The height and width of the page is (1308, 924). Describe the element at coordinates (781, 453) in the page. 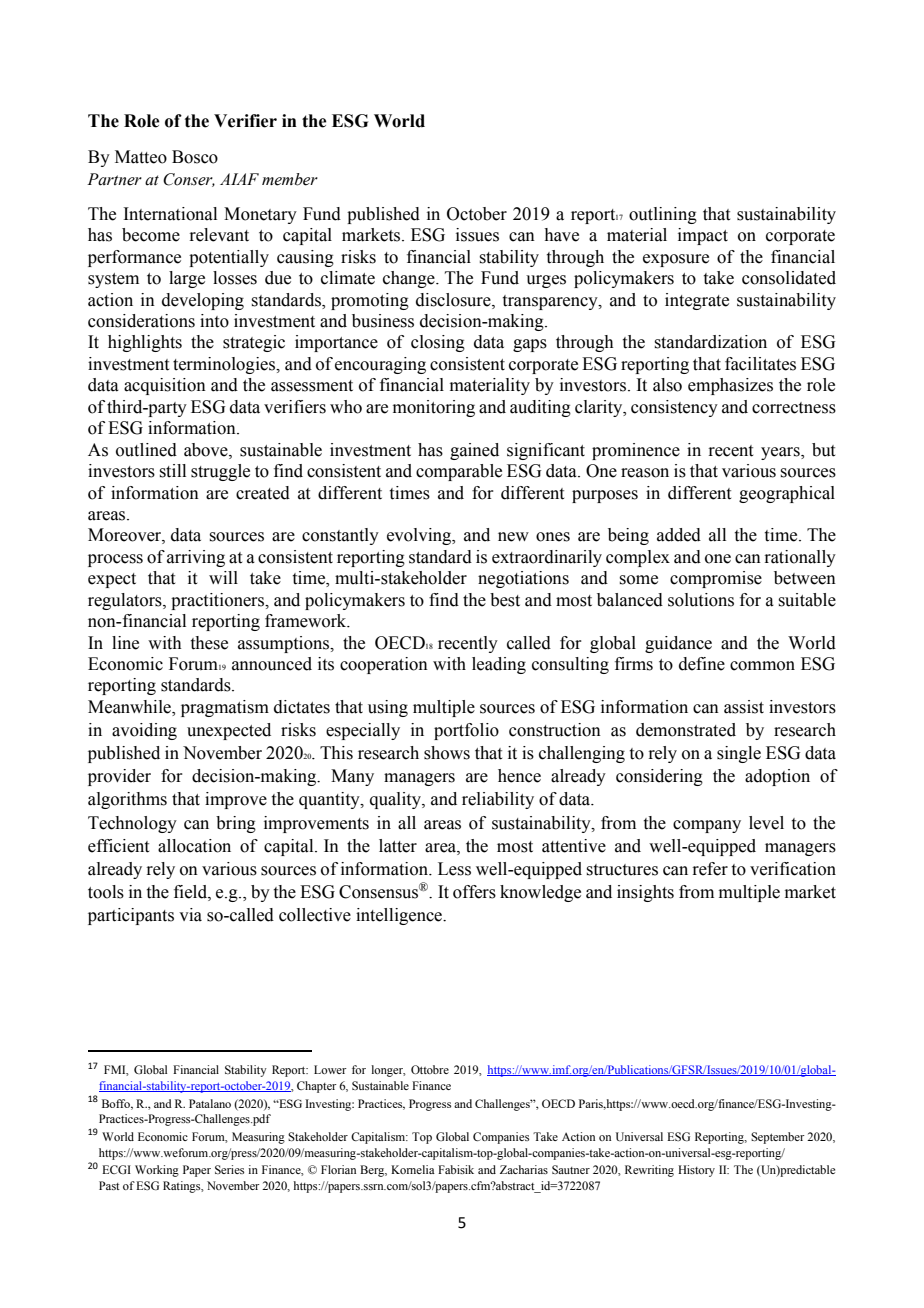

I see `years` at that location.
